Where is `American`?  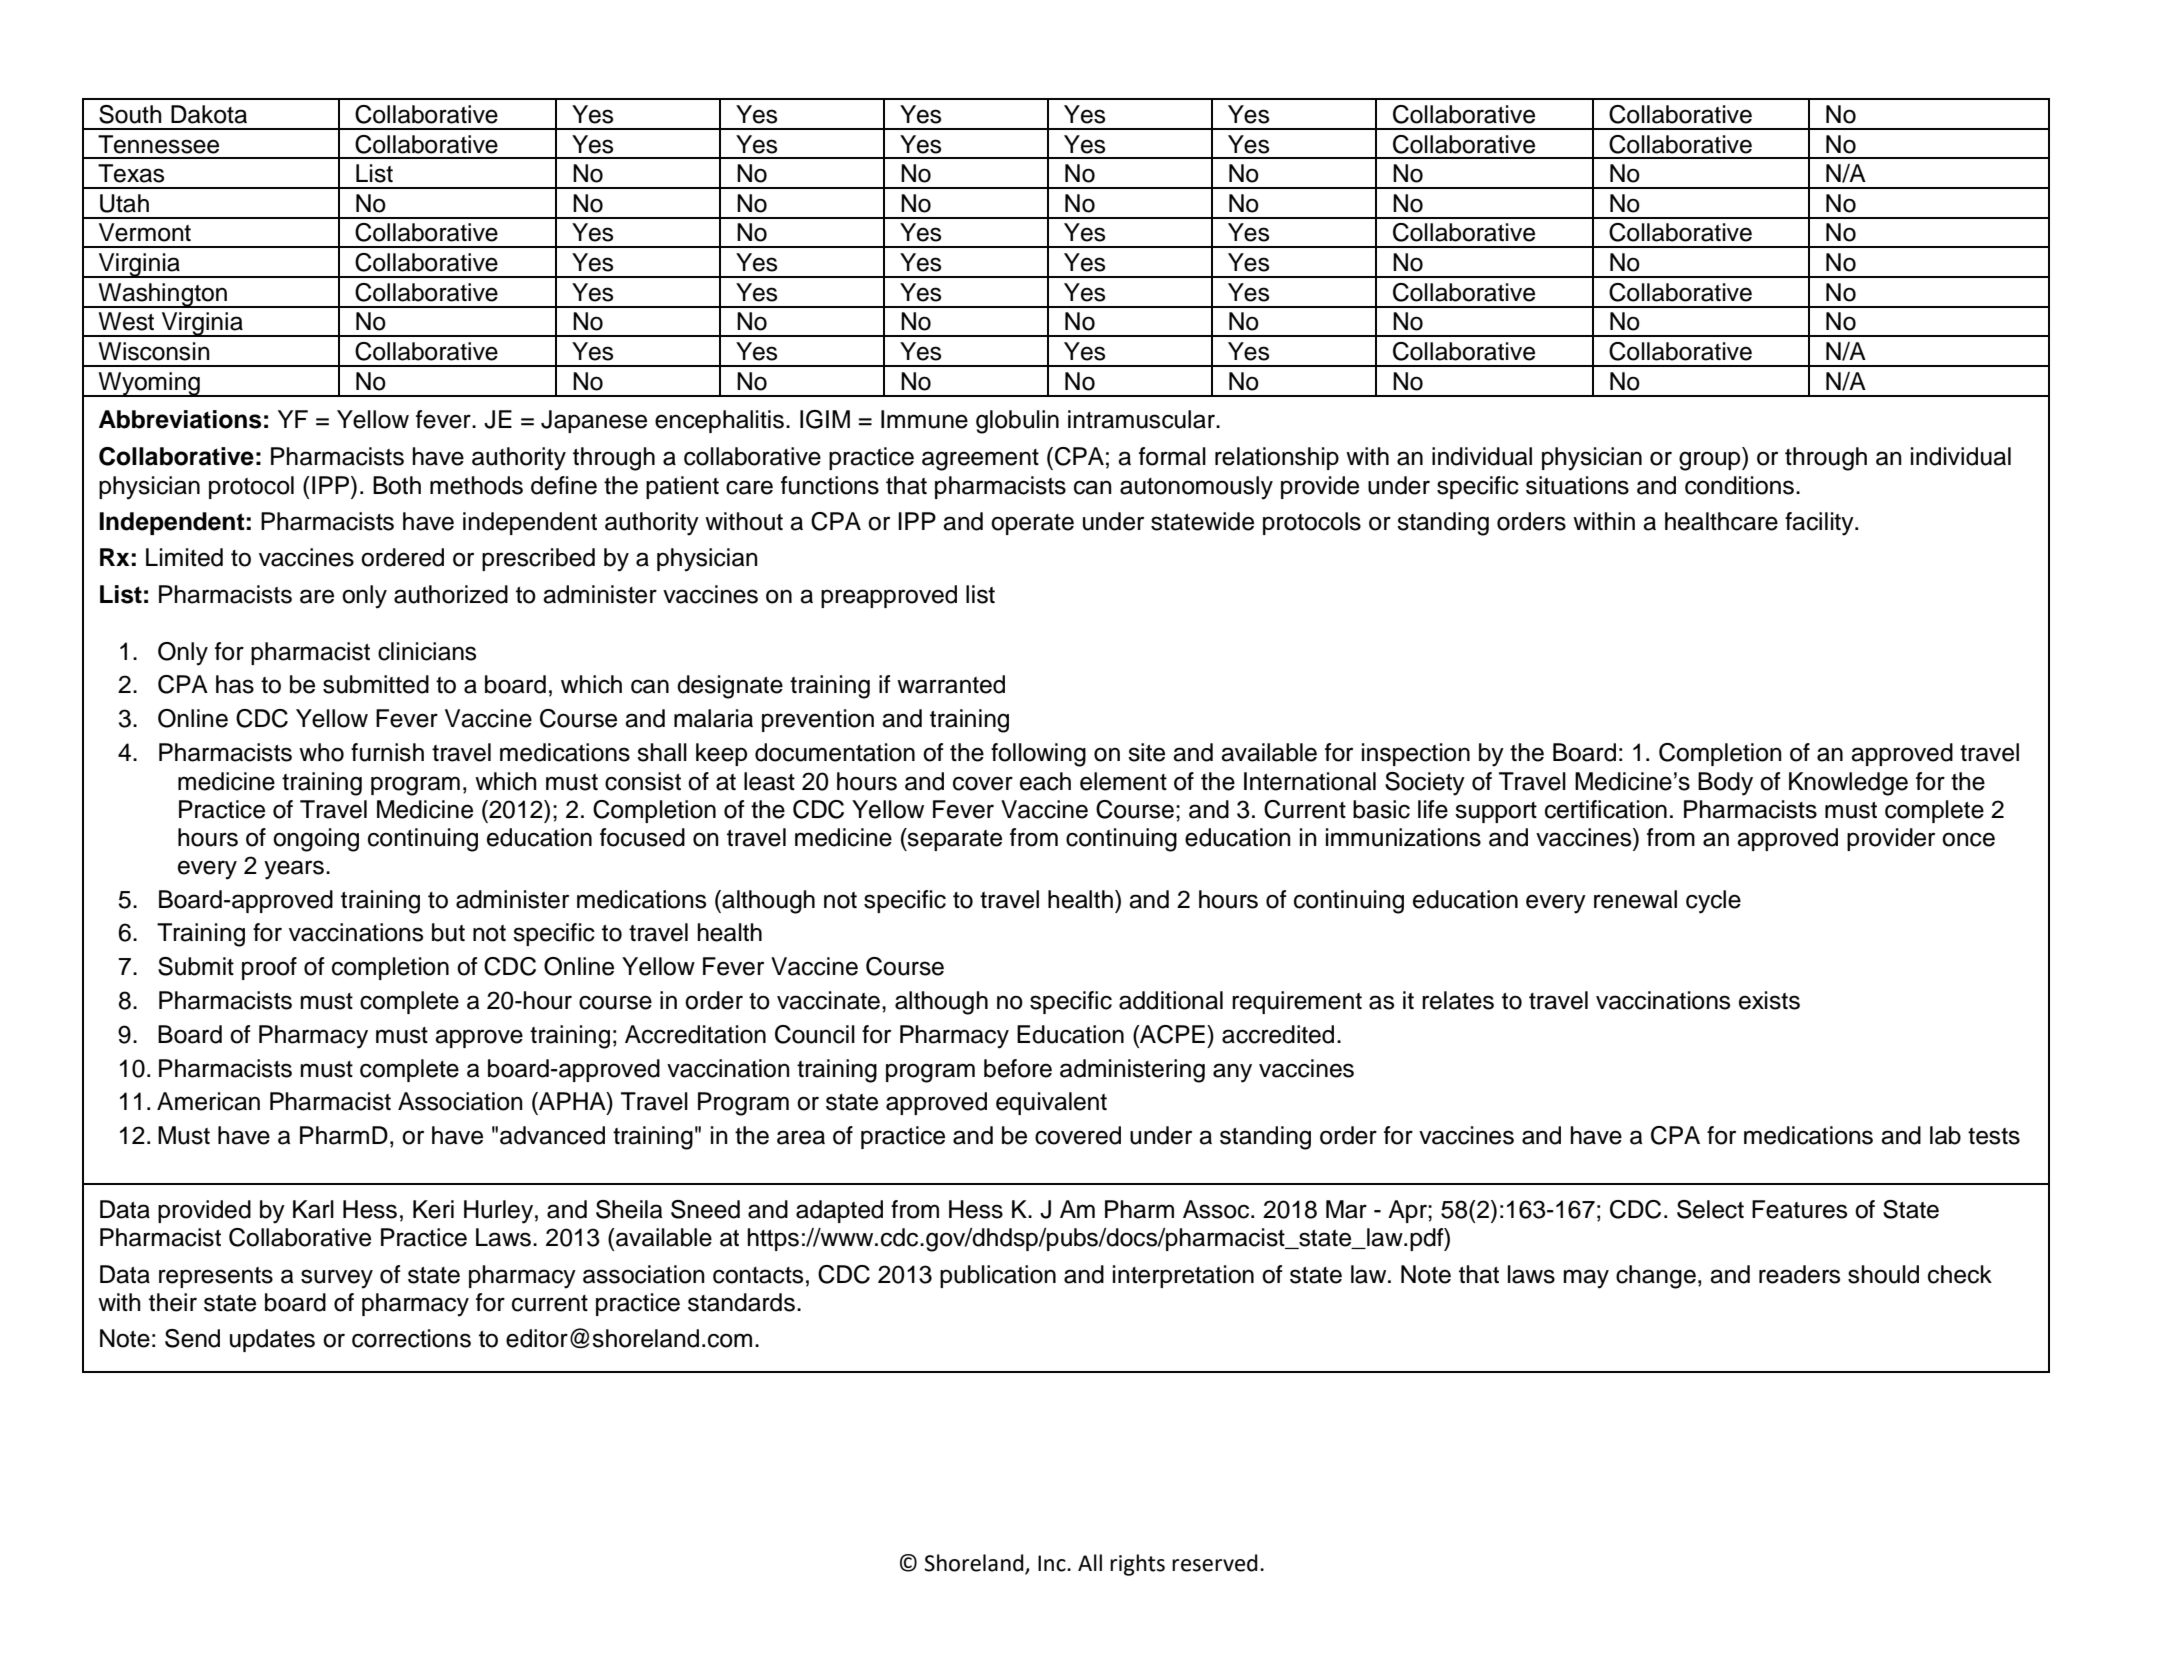
American is located at coordinates (208, 1101).
